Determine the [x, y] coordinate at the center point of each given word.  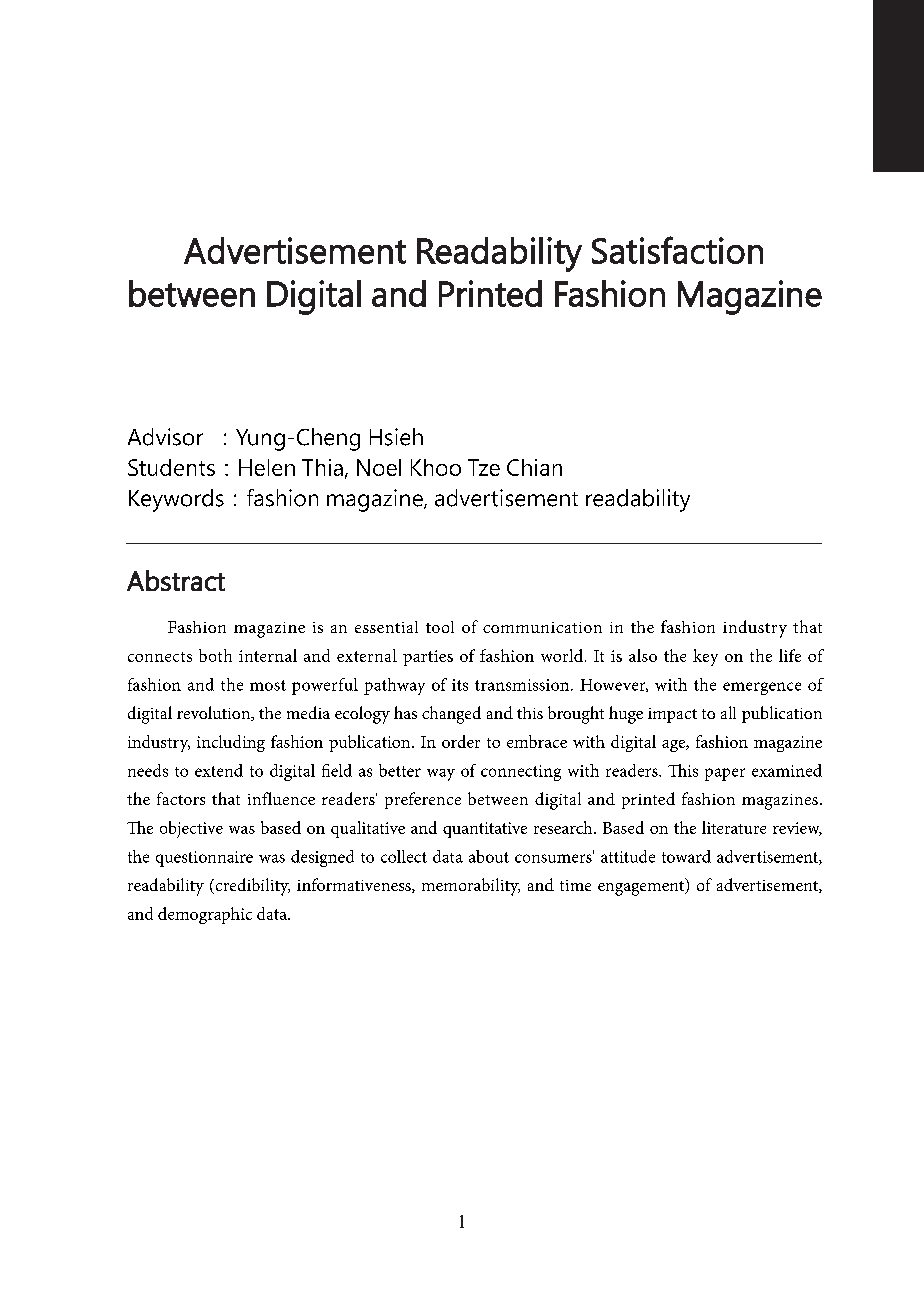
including [231, 743]
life [790, 655]
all [728, 712]
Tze [484, 467]
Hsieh [396, 437]
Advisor [165, 437]
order [461, 741]
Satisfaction [677, 250]
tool [440, 627]
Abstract [176, 580]
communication [542, 627]
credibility [251, 887]
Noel [379, 467]
